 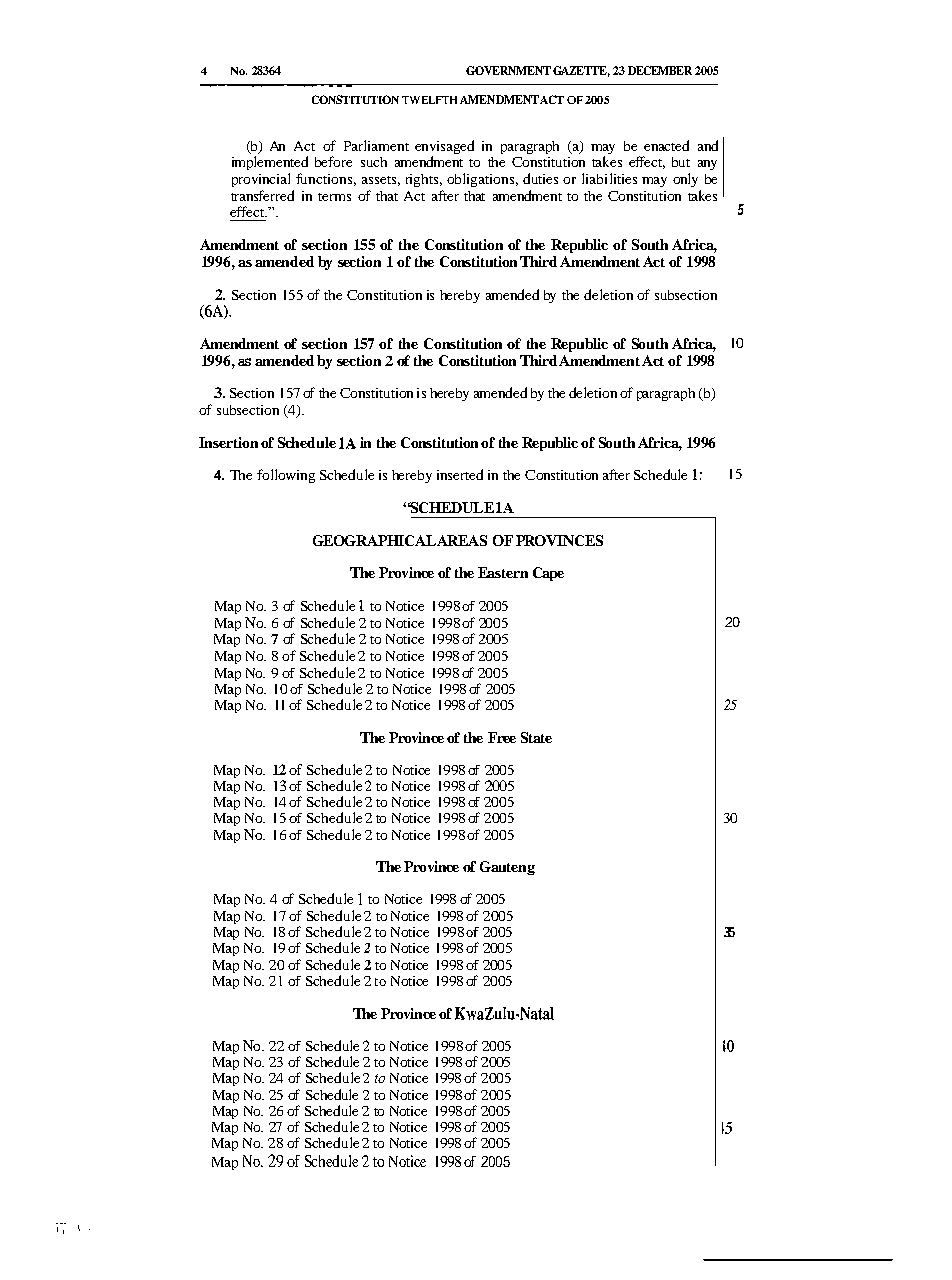 I want to click on TWELFTH, so click(x=429, y=100).
